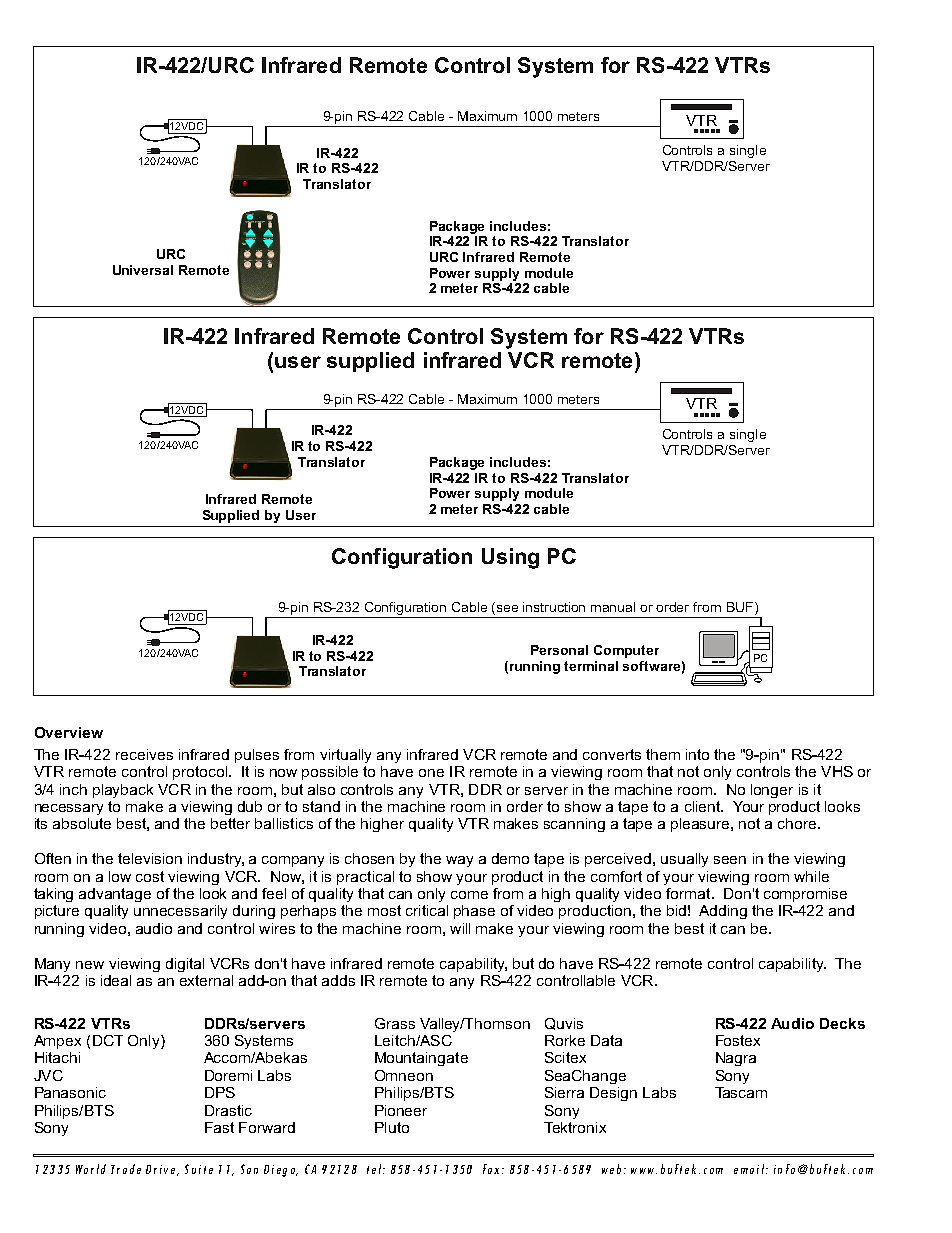 The height and width of the image is (1233, 952). What do you see at coordinates (143, 270) in the image?
I see `Universal` at bounding box center [143, 270].
